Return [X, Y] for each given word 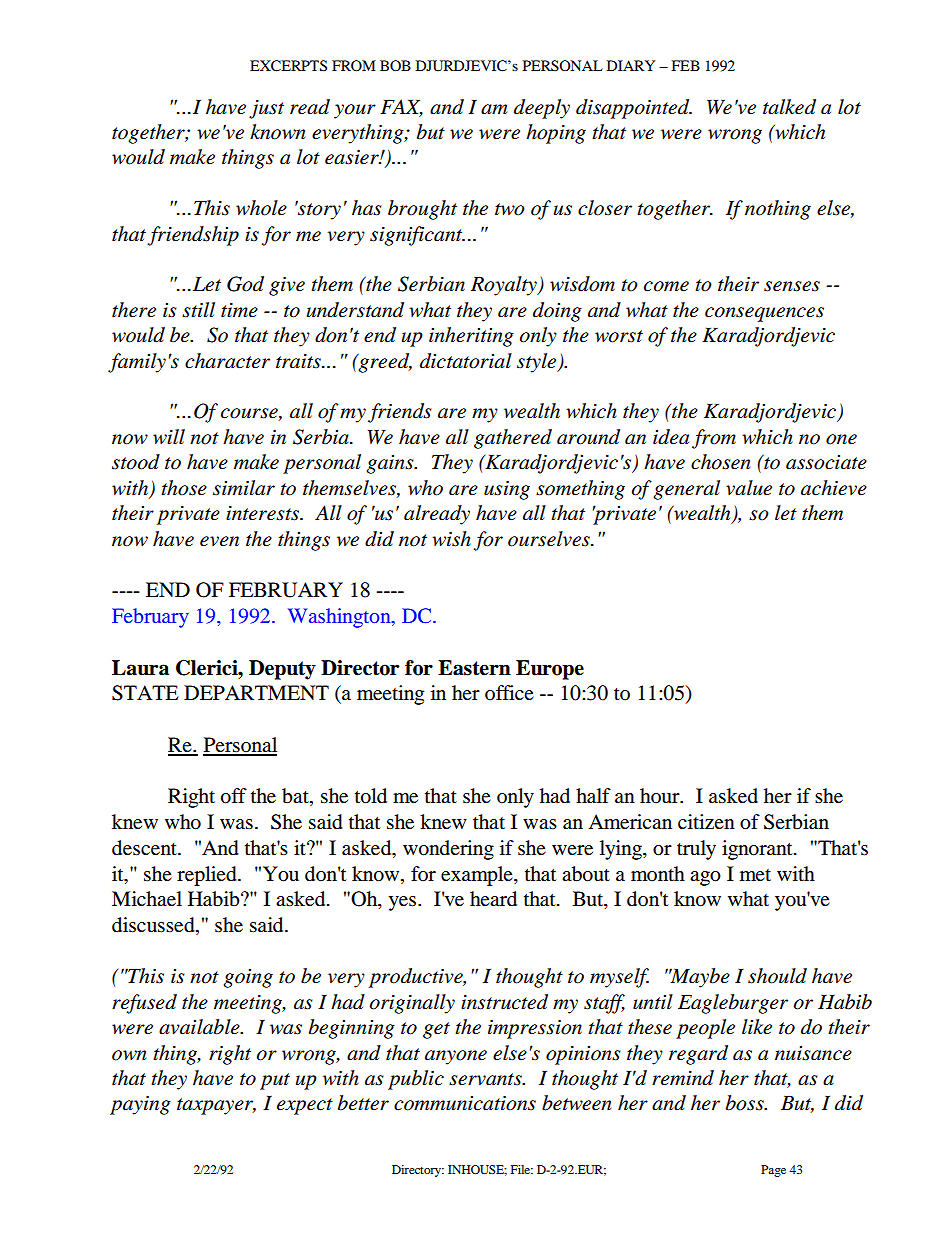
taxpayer [216, 1106]
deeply [542, 109]
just [266, 109]
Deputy [282, 670]
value [749, 488]
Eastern [474, 668]
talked [789, 107]
